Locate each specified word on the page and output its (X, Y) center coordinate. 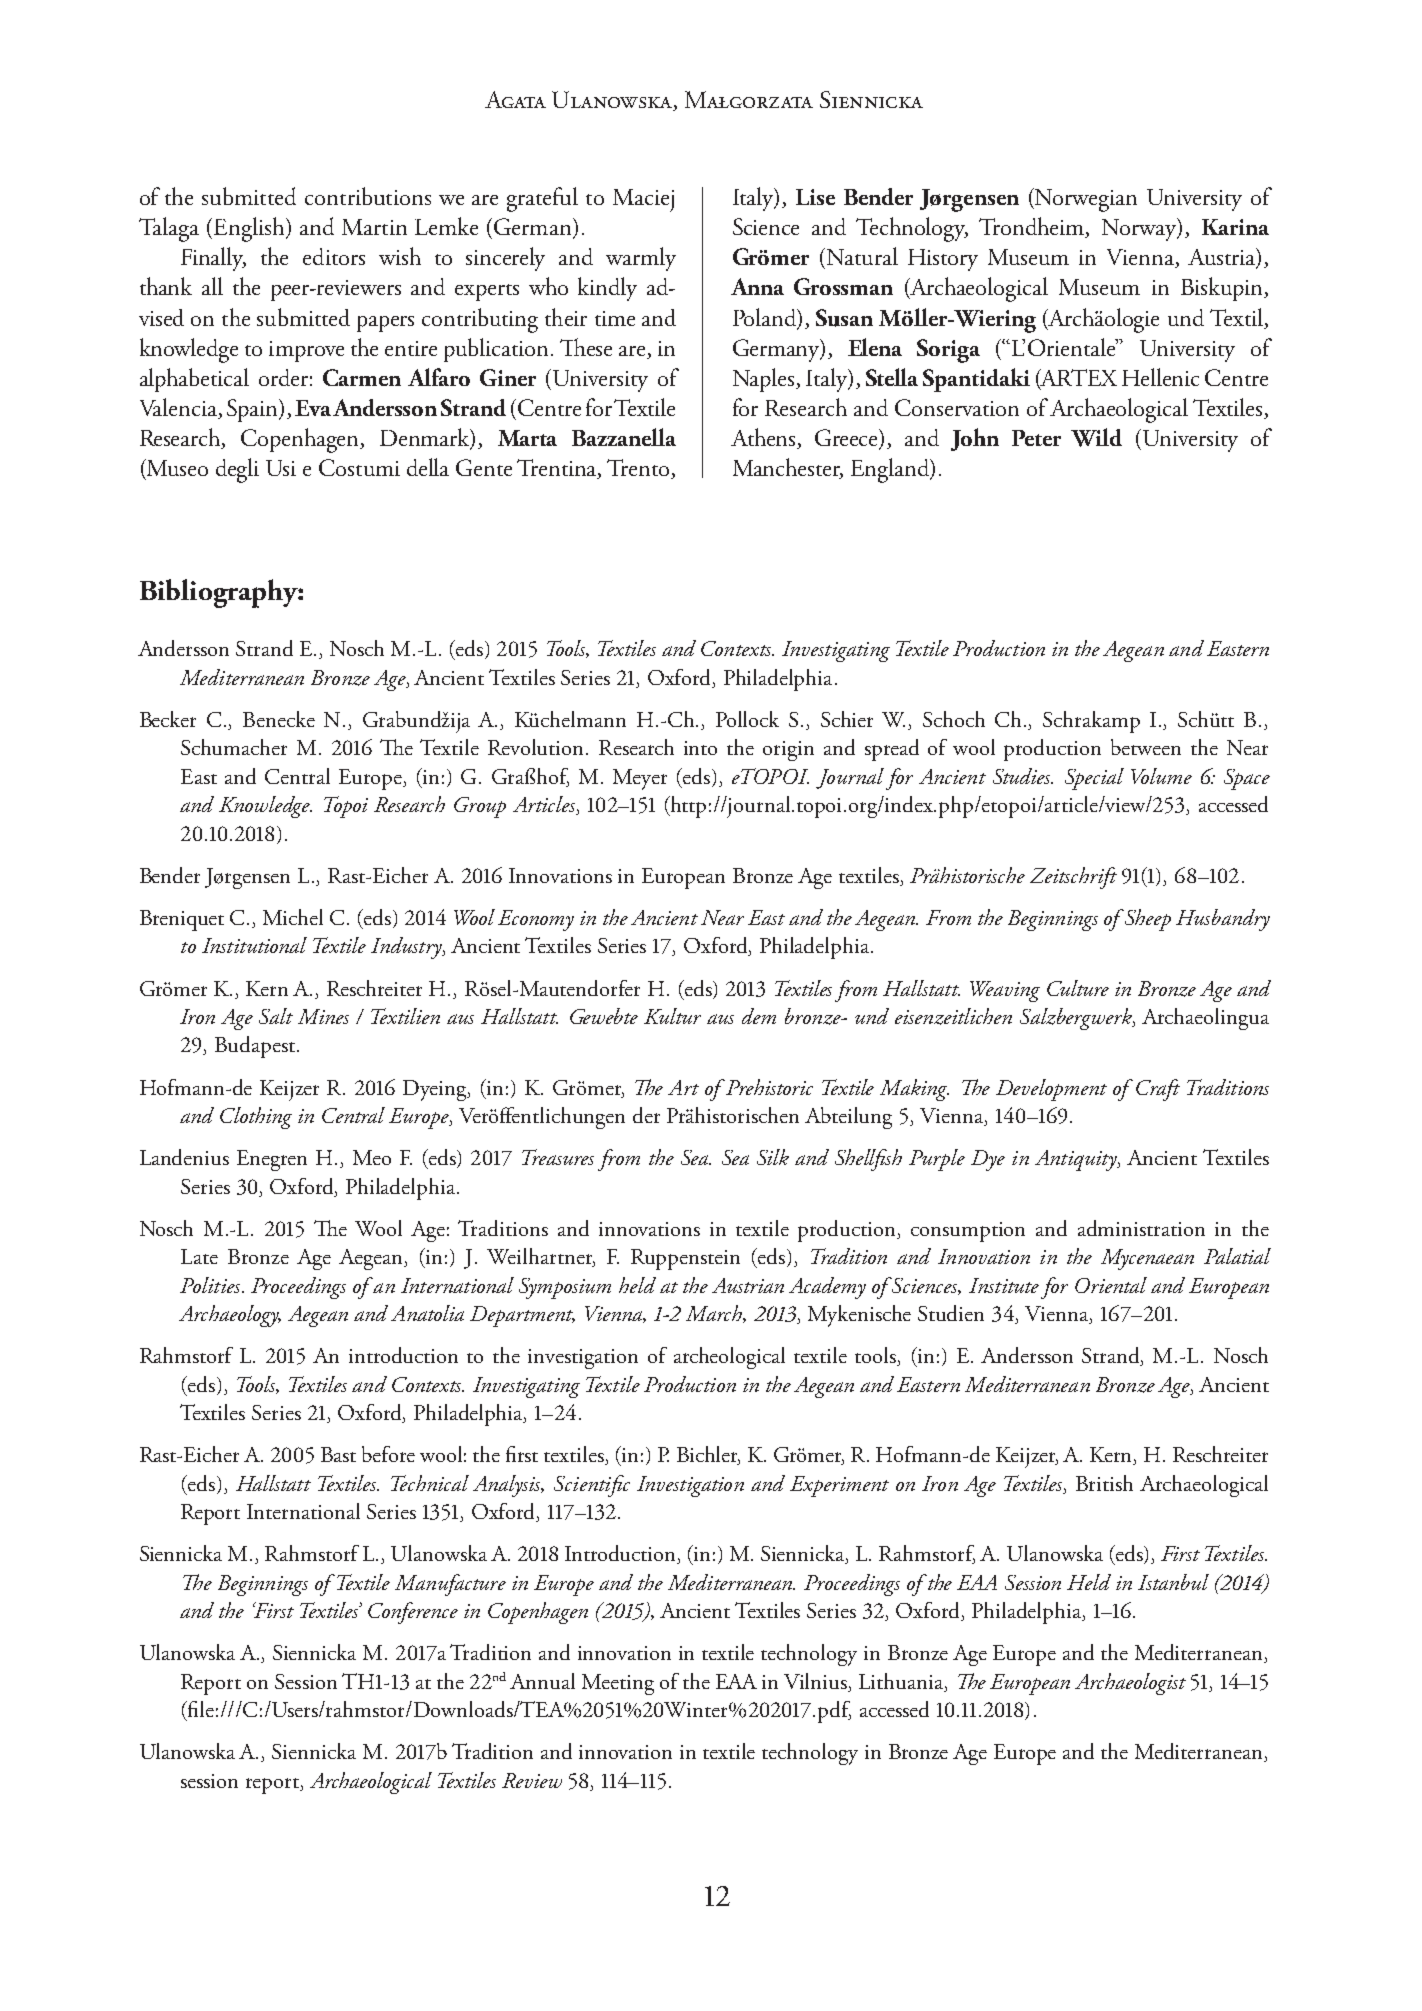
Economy (536, 920)
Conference (413, 1613)
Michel (293, 917)
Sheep (1146, 920)
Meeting (618, 1684)
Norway (1140, 229)
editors (334, 256)
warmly (641, 259)
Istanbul (1173, 1582)
